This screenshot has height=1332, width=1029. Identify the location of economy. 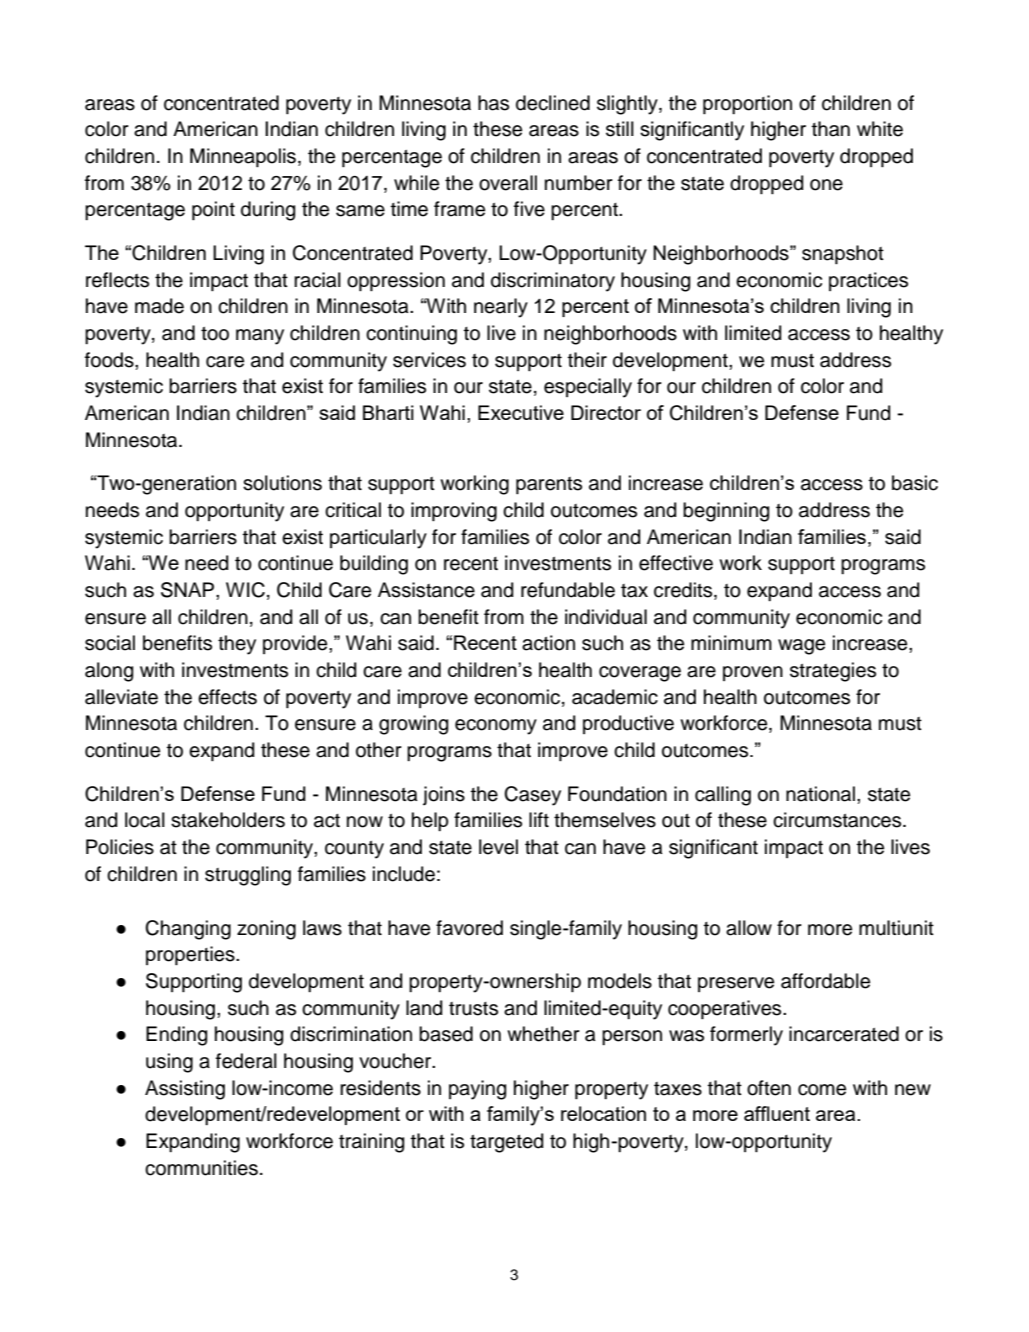
(496, 727).
